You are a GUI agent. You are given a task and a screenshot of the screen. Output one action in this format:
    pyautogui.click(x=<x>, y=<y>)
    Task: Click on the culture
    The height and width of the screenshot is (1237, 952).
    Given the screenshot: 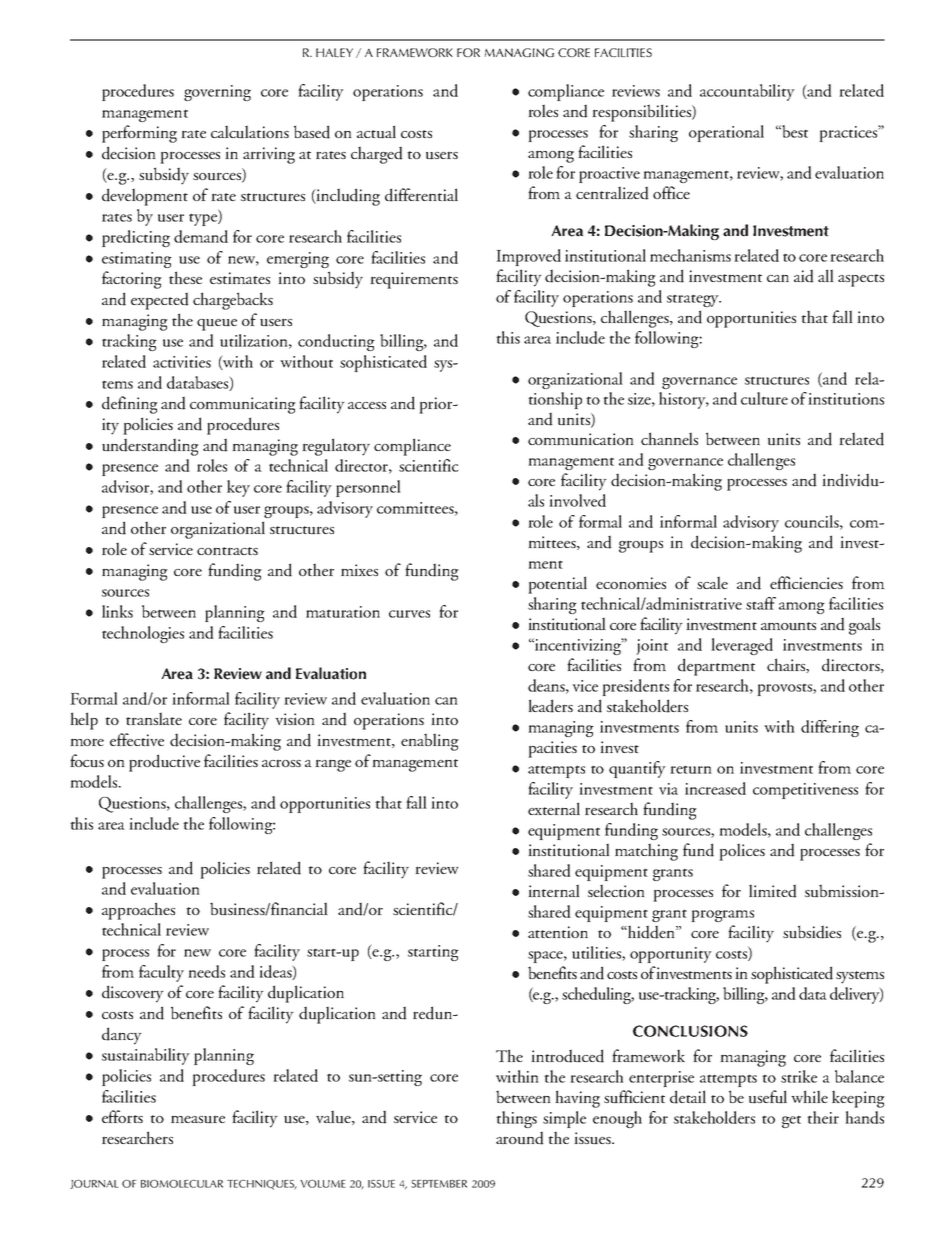 What is the action you would take?
    pyautogui.click(x=764, y=398)
